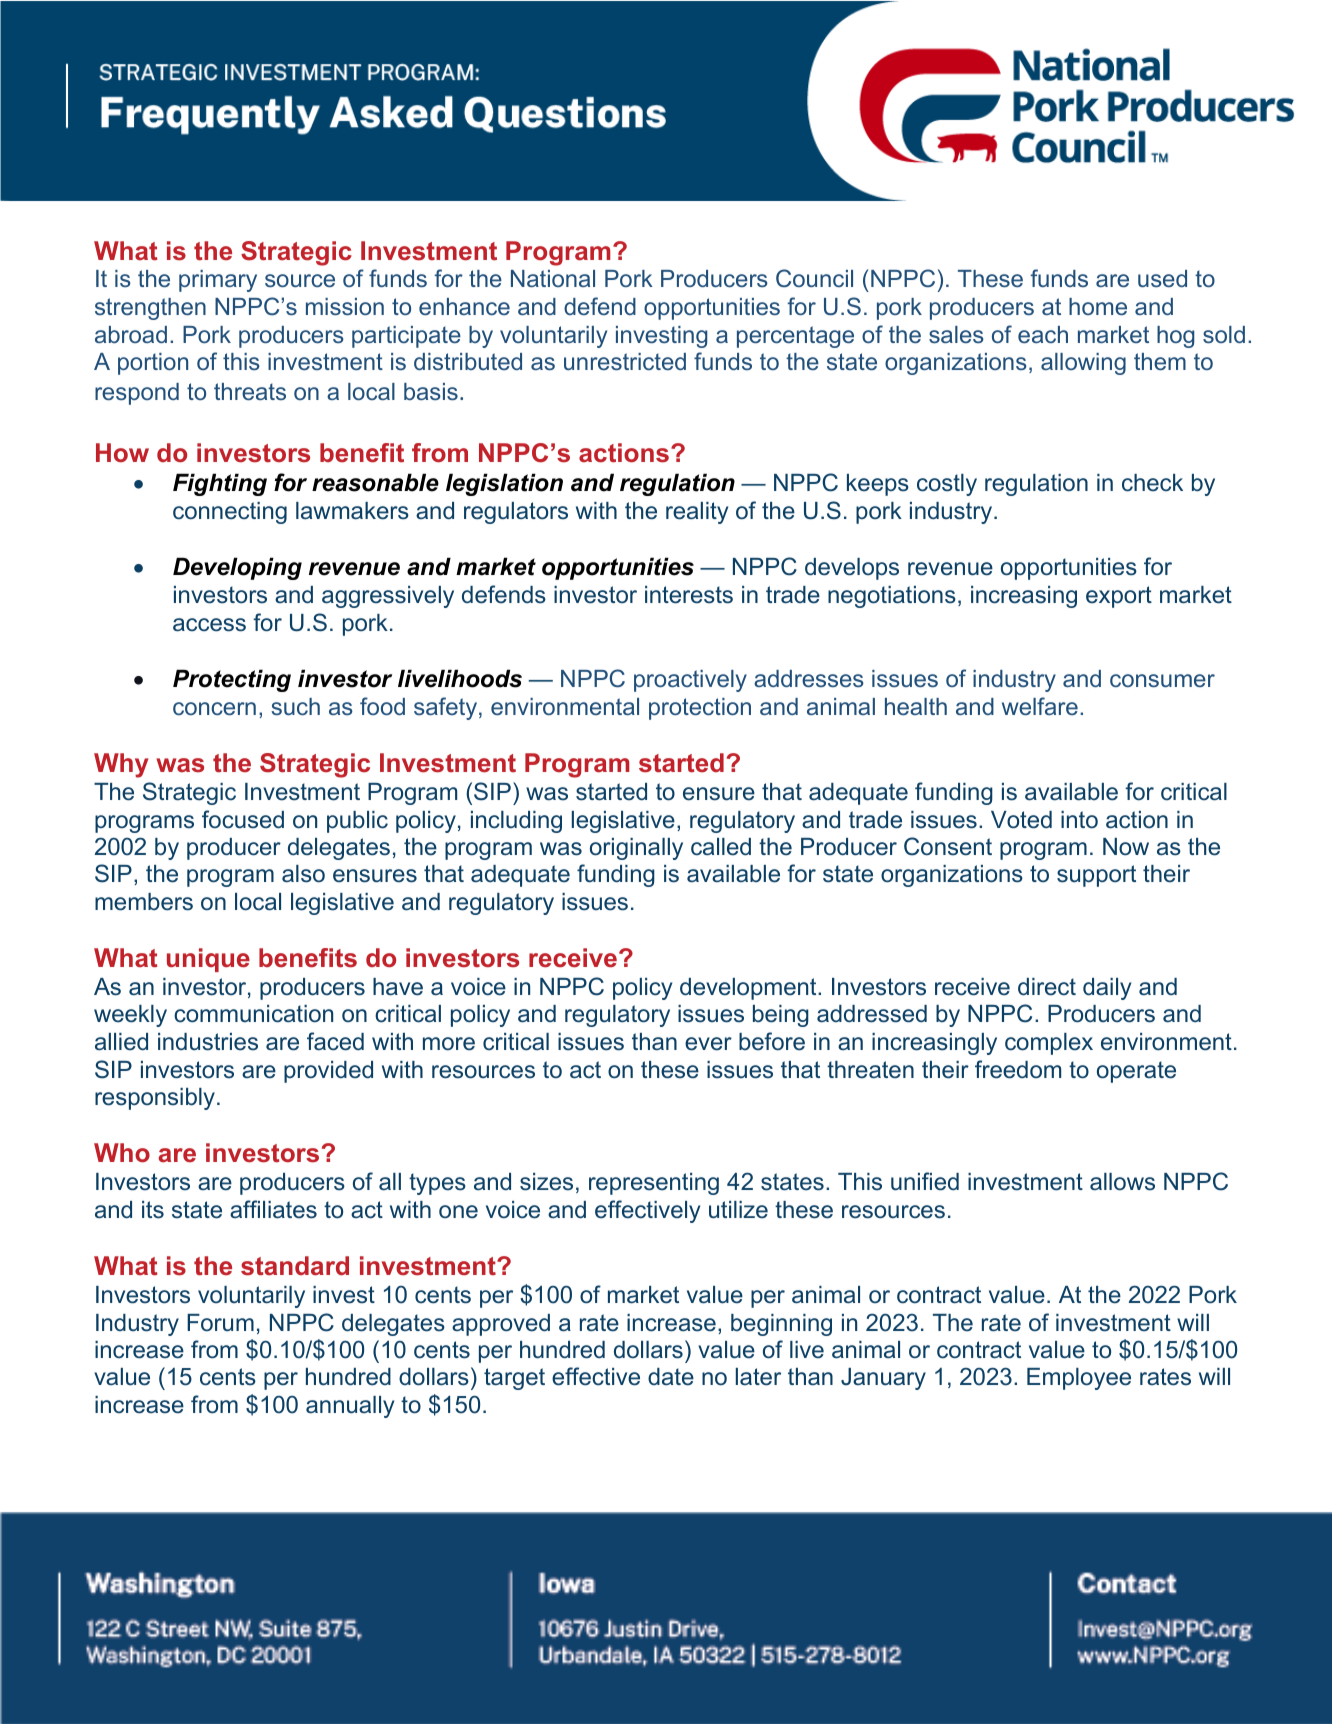 This screenshot has height=1724, width=1332. I want to click on communication, so click(253, 1014).
